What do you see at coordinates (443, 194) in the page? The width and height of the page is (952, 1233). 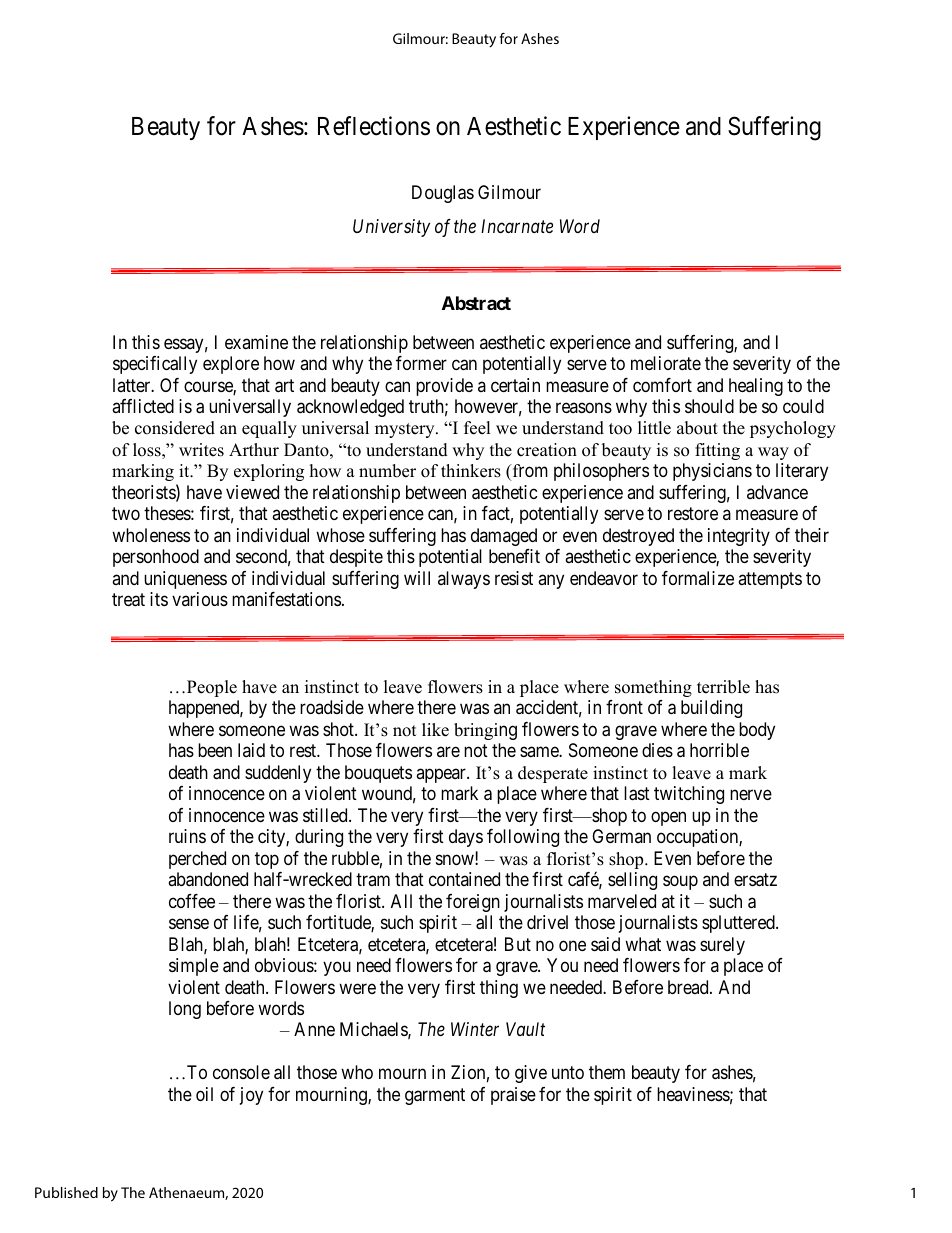 I see `Douglas` at bounding box center [443, 194].
